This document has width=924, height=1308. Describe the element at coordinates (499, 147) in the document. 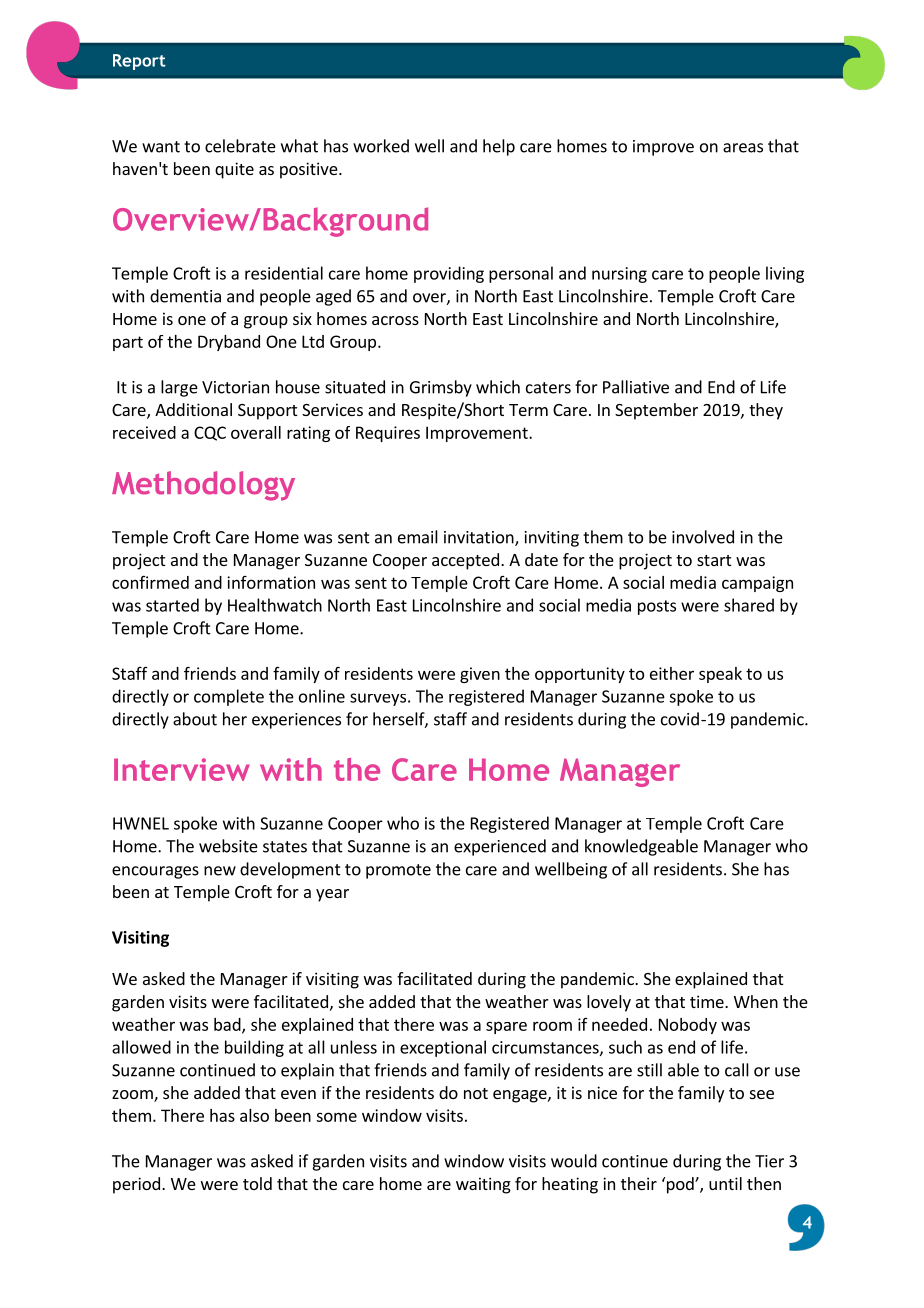

I see `help` at that location.
